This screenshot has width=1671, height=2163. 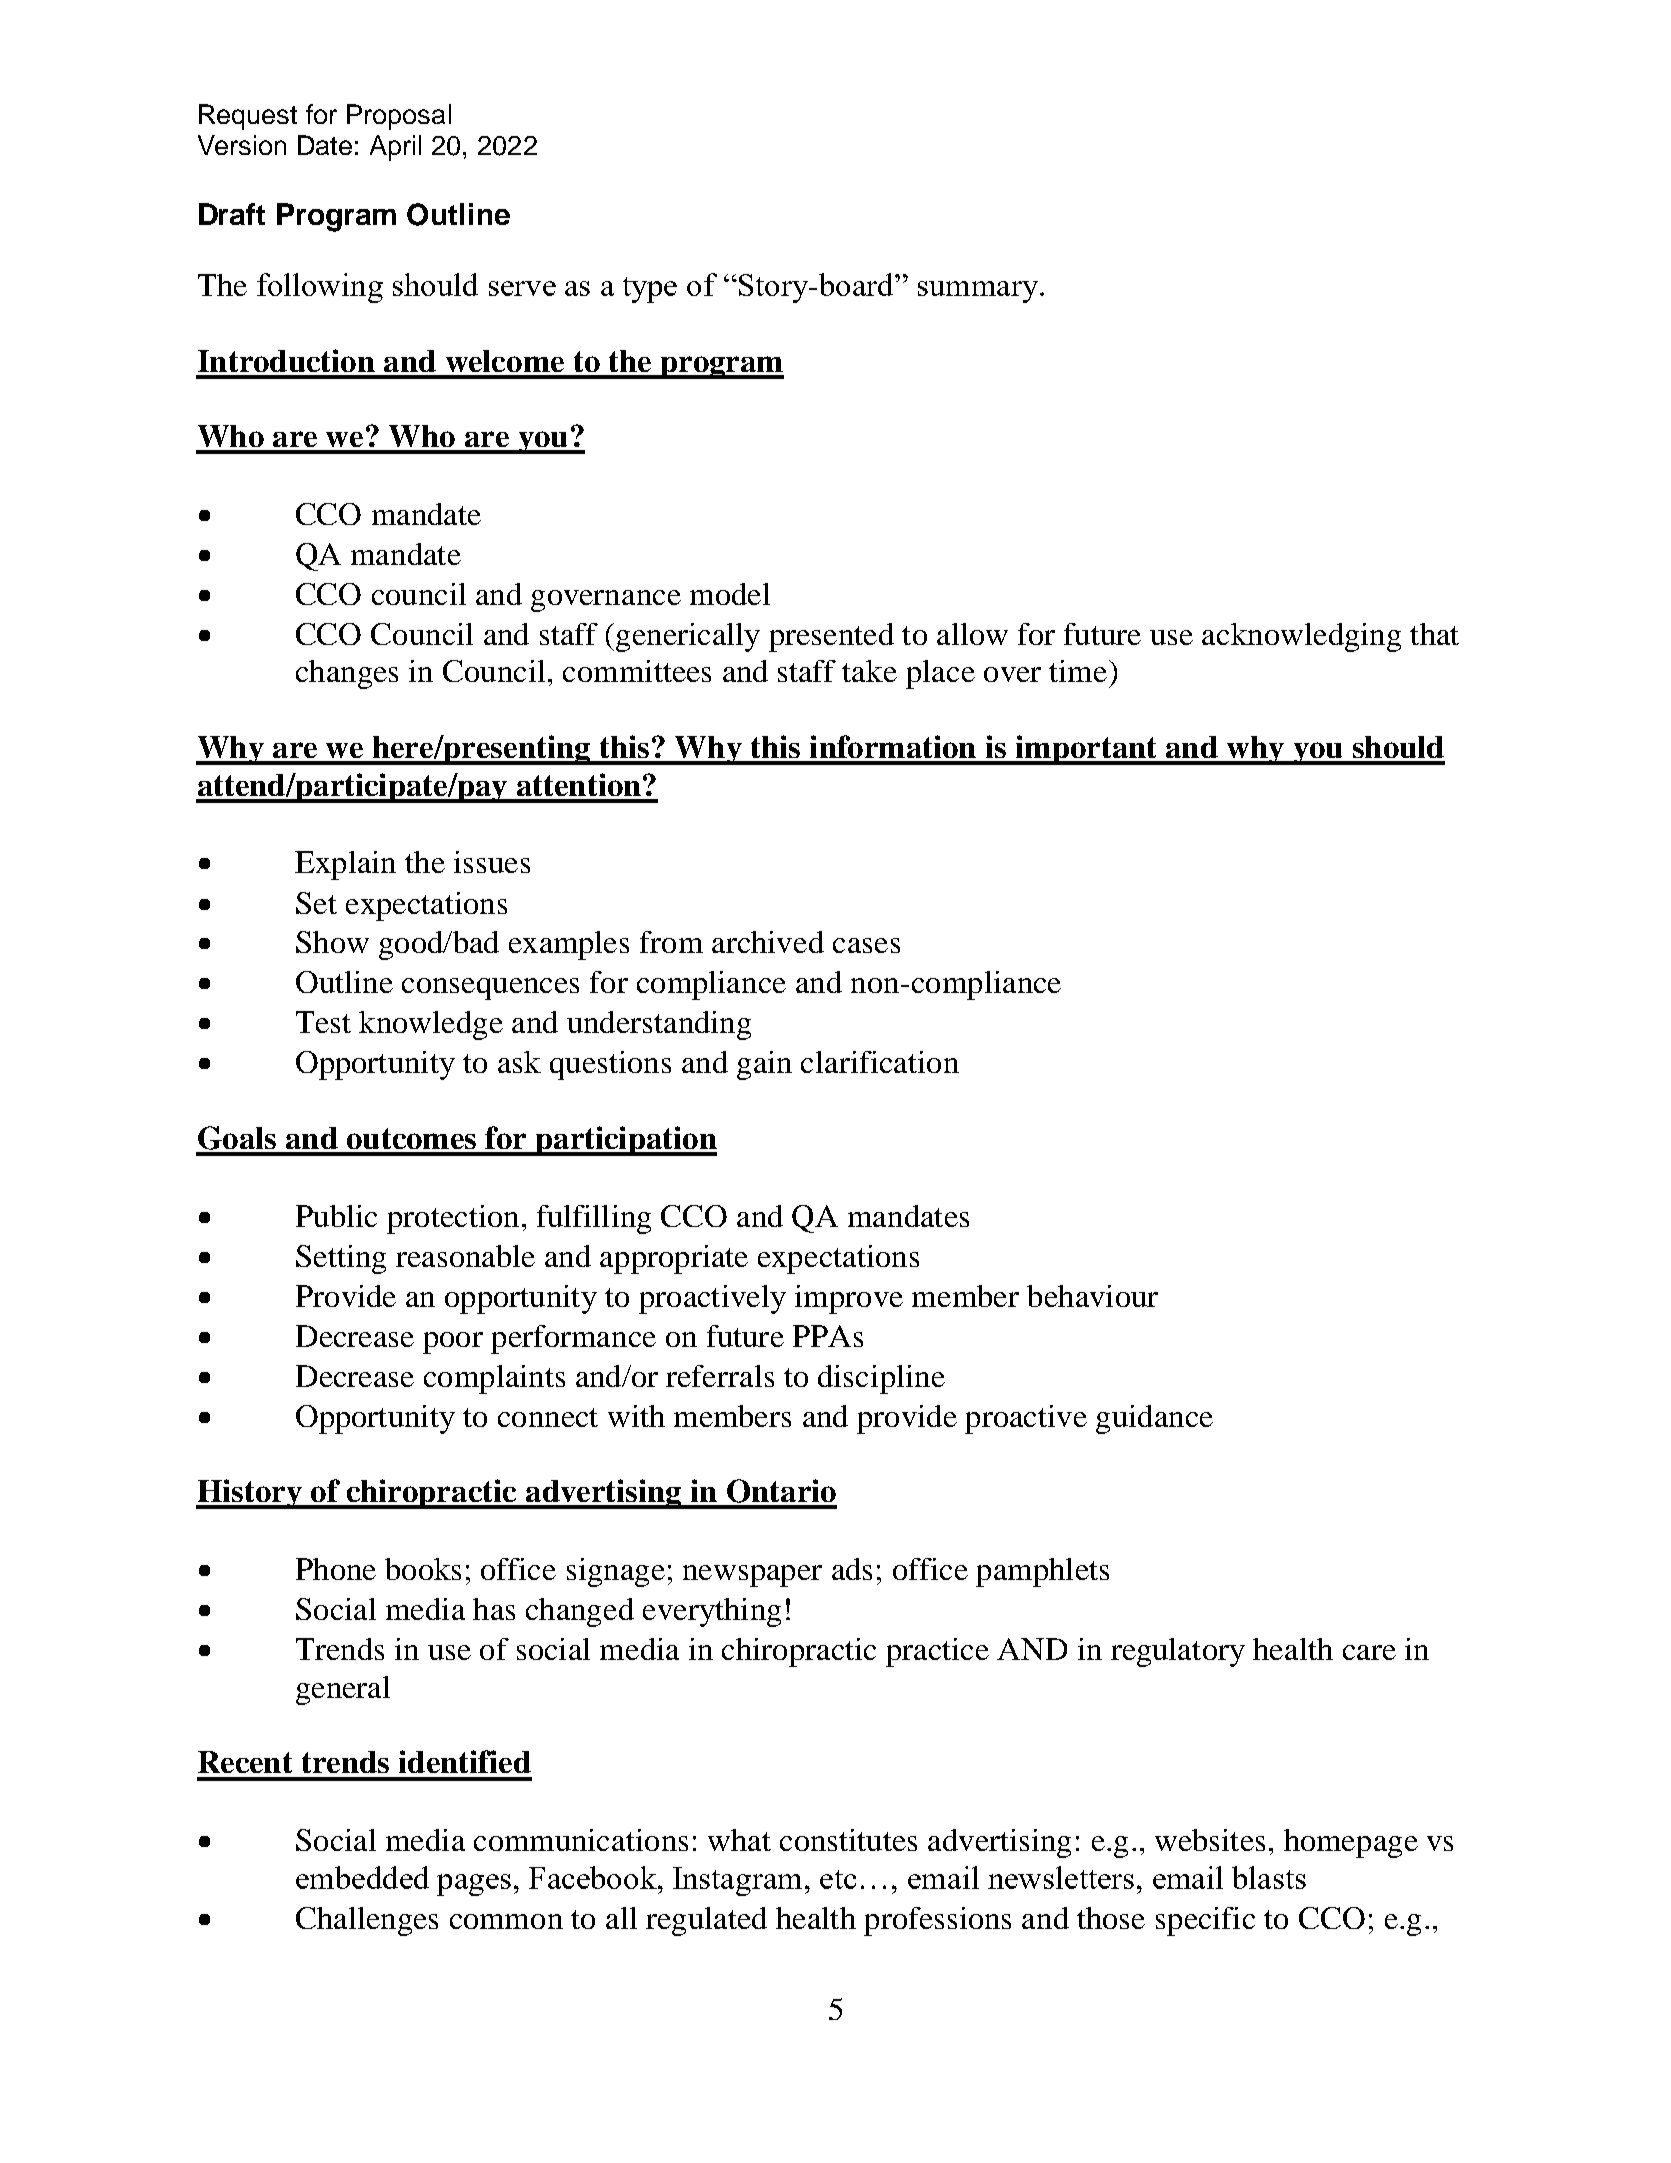 What do you see at coordinates (831, 637) in the screenshot?
I see `presented` at bounding box center [831, 637].
